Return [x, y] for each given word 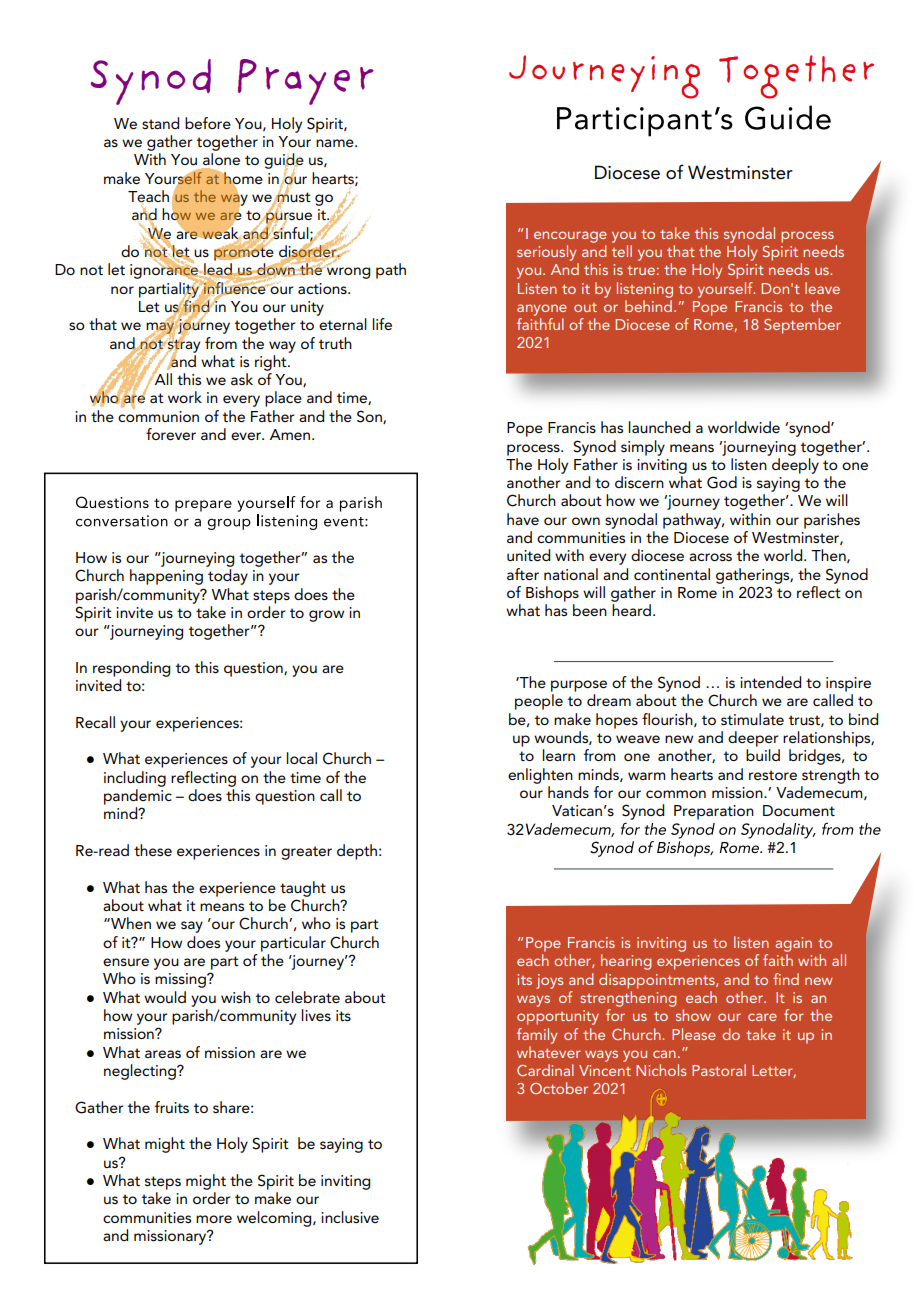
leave [822, 288]
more [214, 1219]
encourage [570, 237]
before [208, 123]
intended [770, 682]
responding [131, 669]
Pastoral [719, 1070]
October [559, 1088]
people [539, 702]
